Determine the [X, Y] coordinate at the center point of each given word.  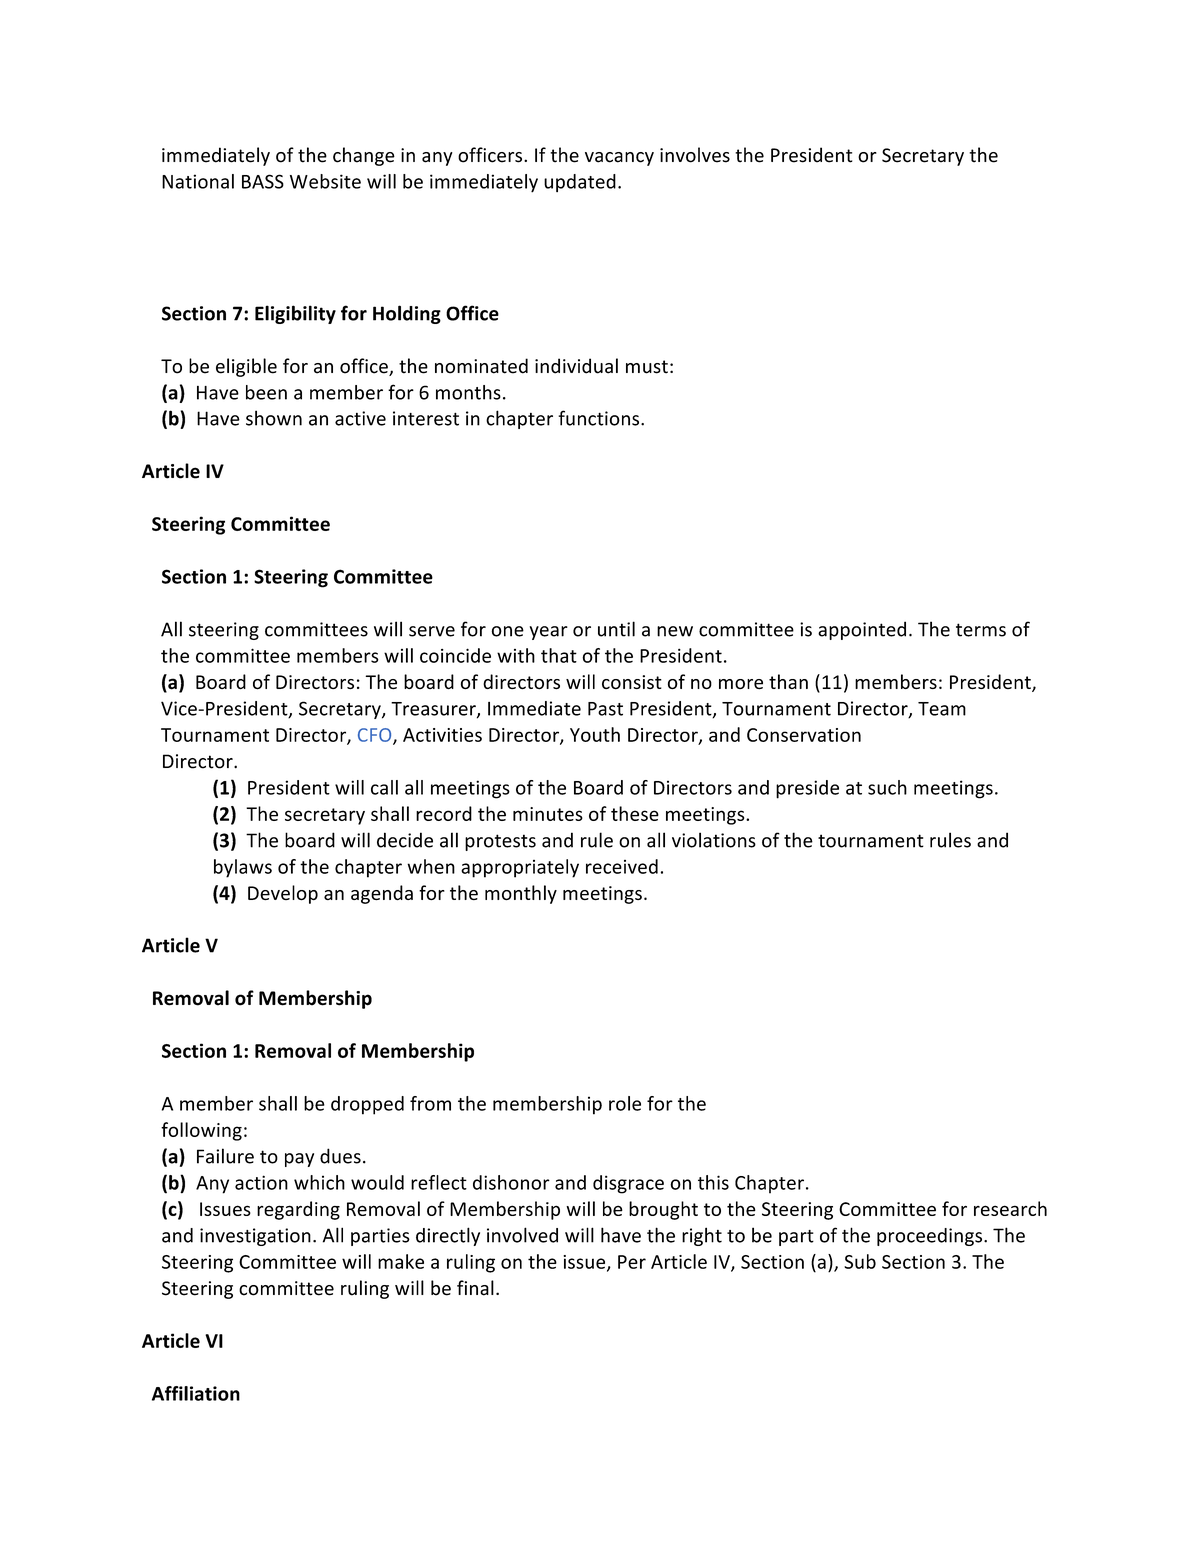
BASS [263, 181]
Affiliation [196, 1393]
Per [632, 1262]
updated [580, 183]
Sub [860, 1261]
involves [695, 155]
